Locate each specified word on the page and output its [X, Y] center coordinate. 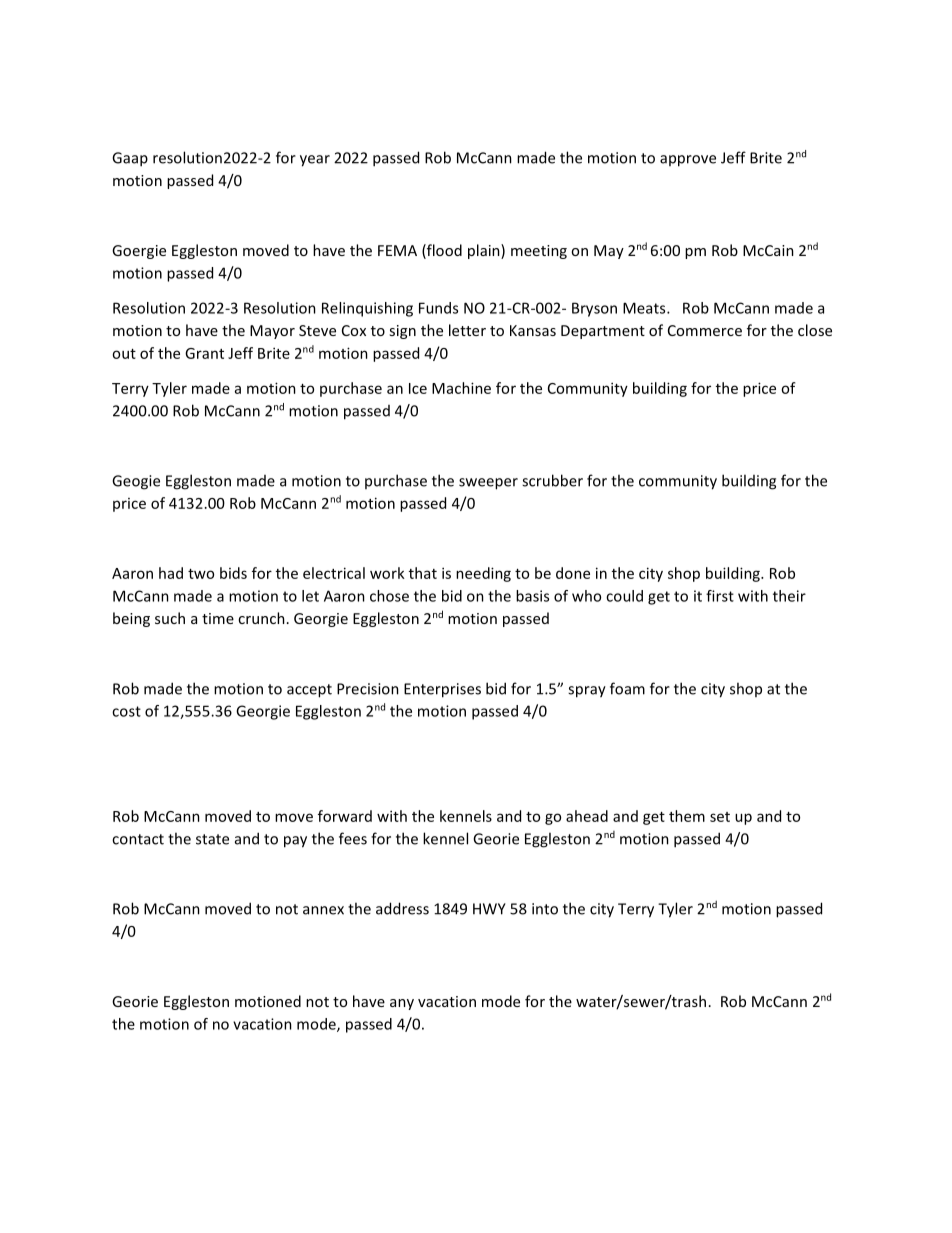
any [402, 1004]
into [545, 909]
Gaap [130, 159]
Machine [461, 388]
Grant [204, 353]
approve [688, 161]
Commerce [705, 330]
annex [323, 910]
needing [483, 574]
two [201, 574]
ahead [587, 816]
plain [485, 251]
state [212, 839]
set [720, 817]
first [720, 596]
